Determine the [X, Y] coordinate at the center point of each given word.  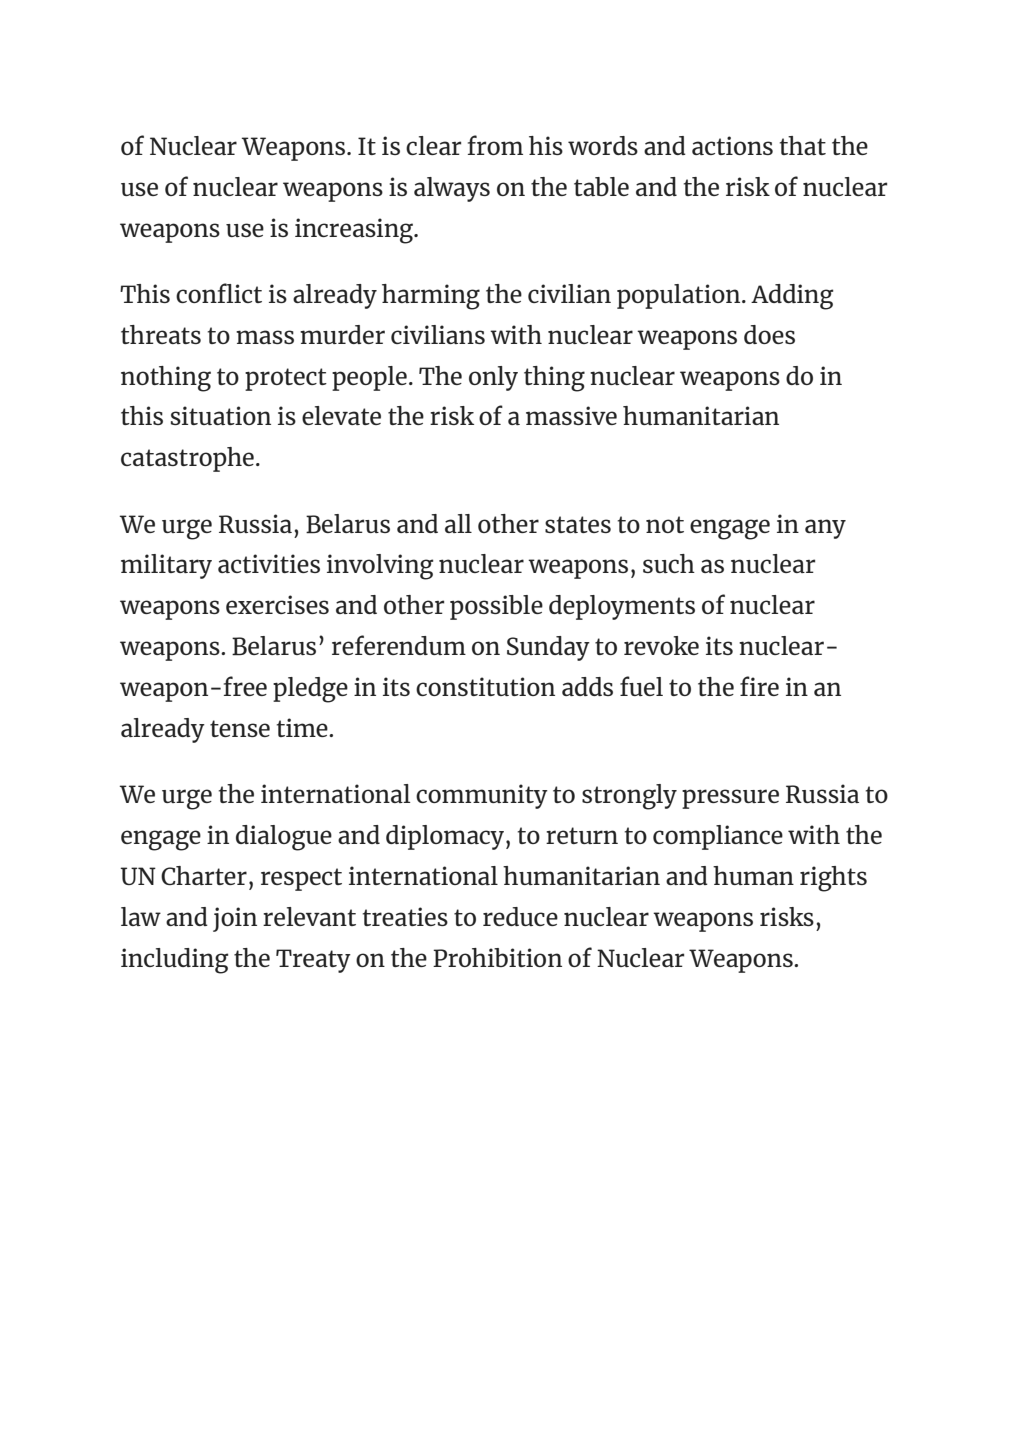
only [493, 378]
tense [240, 728]
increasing [355, 231]
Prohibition [497, 957]
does [769, 334]
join [235, 919]
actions [732, 145]
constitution [485, 686]
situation [221, 415]
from [495, 145]
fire [759, 686]
